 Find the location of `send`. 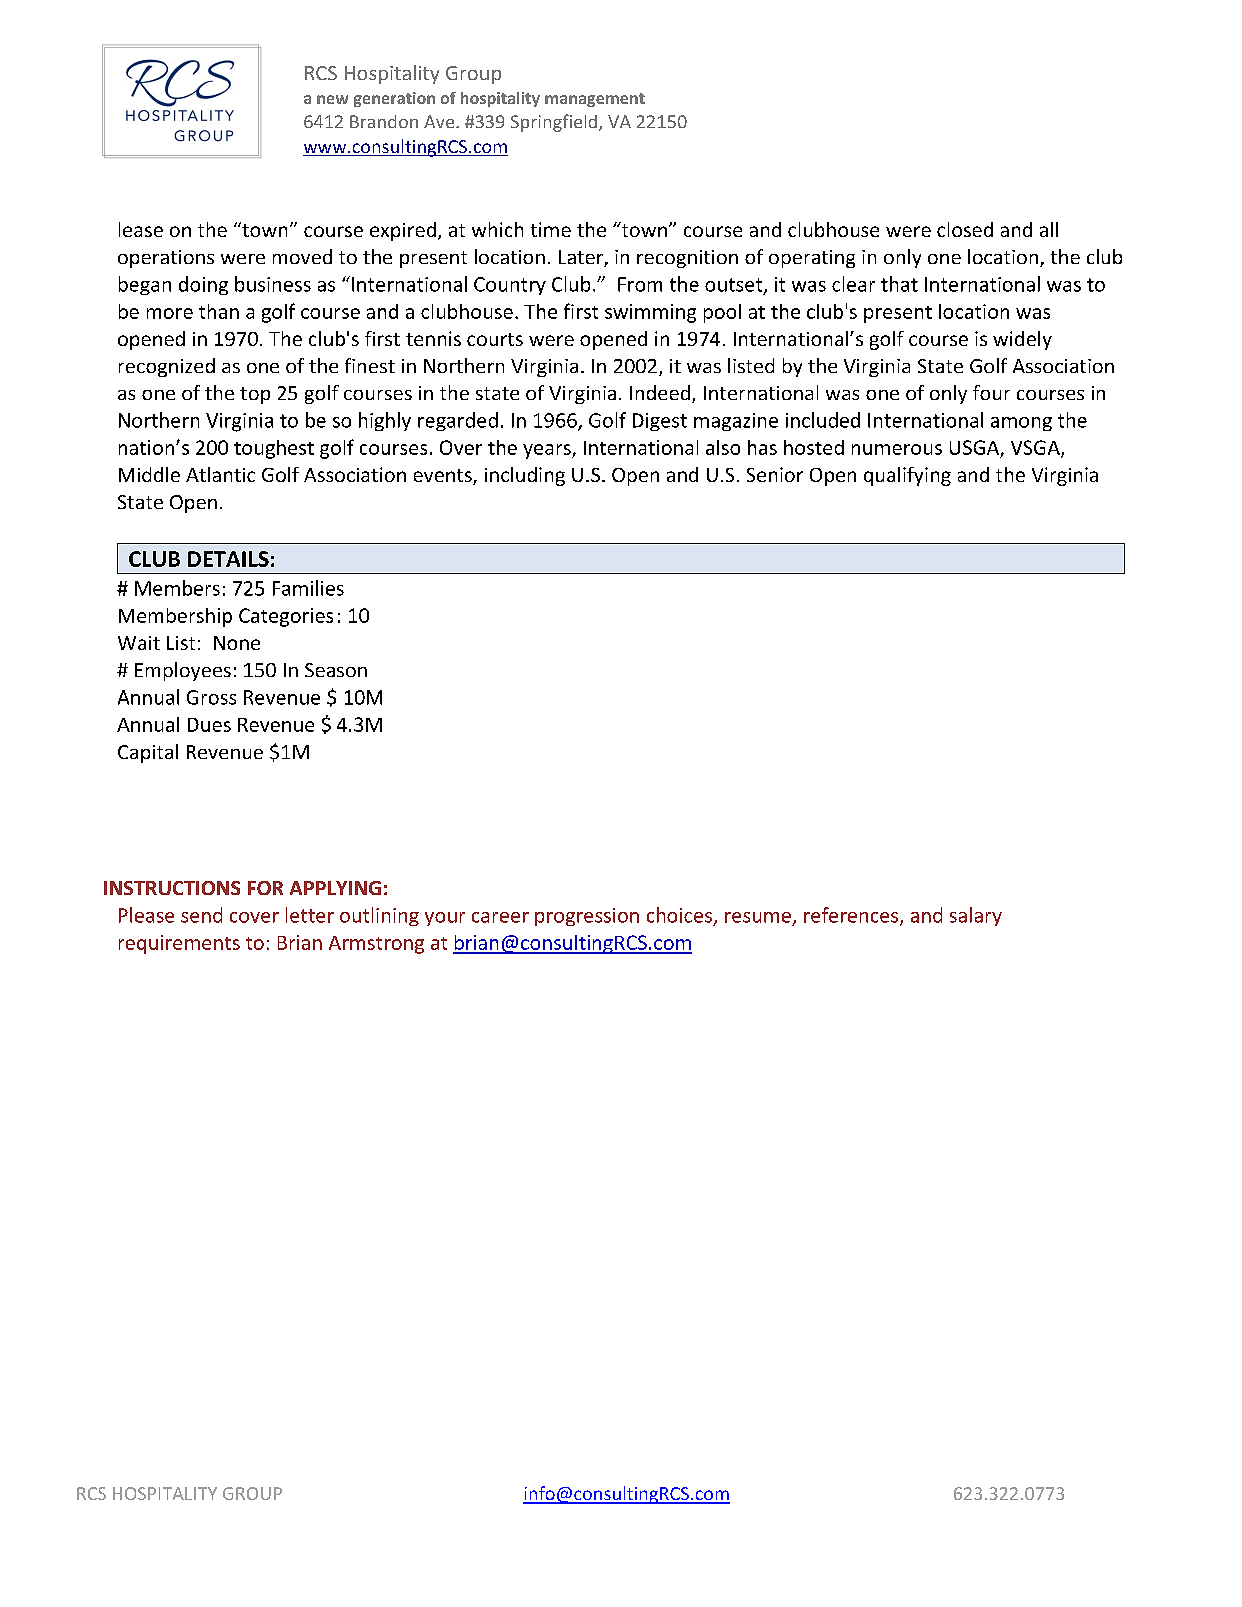

send is located at coordinates (201, 915).
